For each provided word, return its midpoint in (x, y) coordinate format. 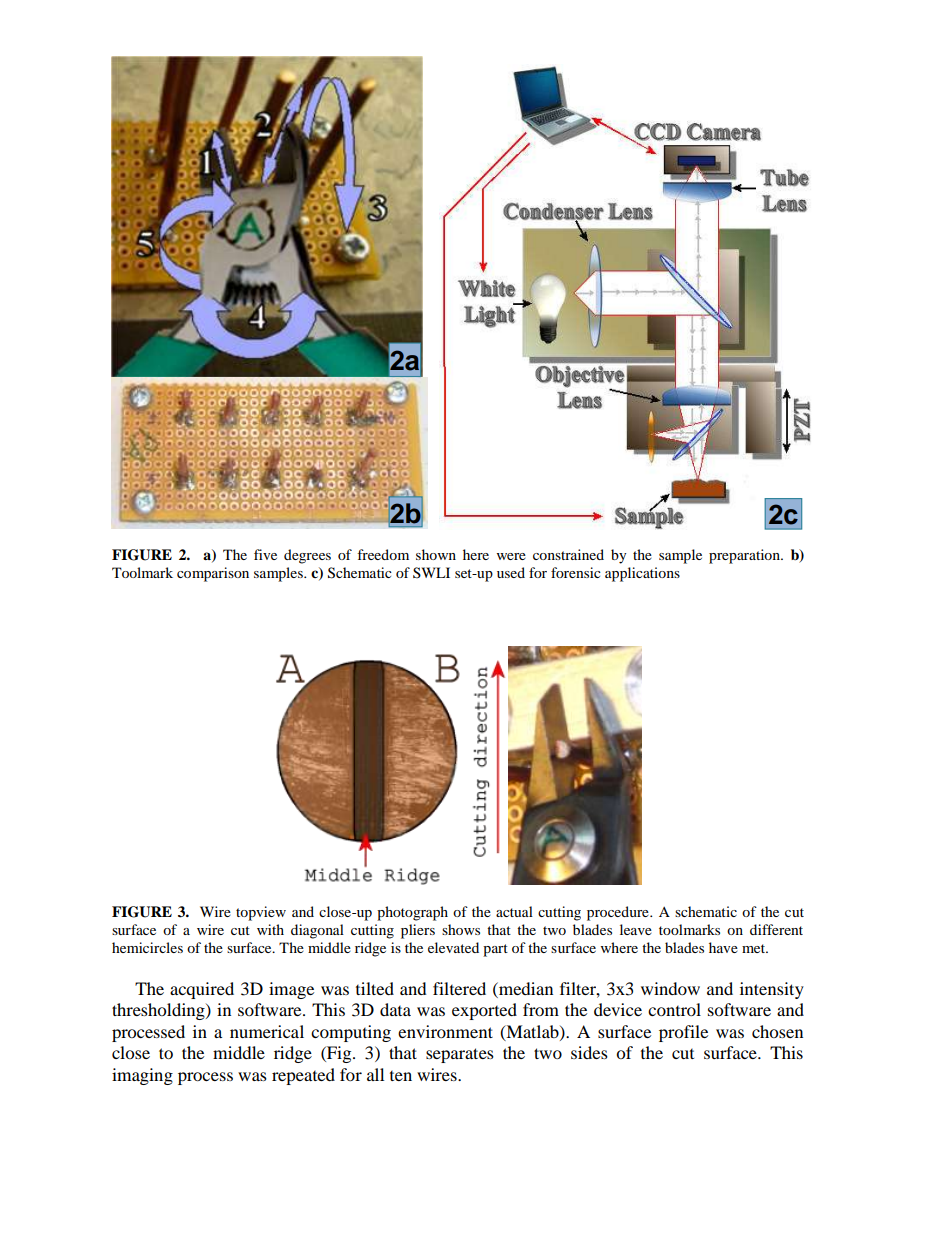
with (270, 929)
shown (436, 554)
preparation (745, 556)
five (265, 554)
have (723, 947)
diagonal (317, 931)
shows (461, 929)
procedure (619, 913)
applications (642, 574)
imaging (142, 1076)
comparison (213, 574)
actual (514, 911)
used (511, 572)
